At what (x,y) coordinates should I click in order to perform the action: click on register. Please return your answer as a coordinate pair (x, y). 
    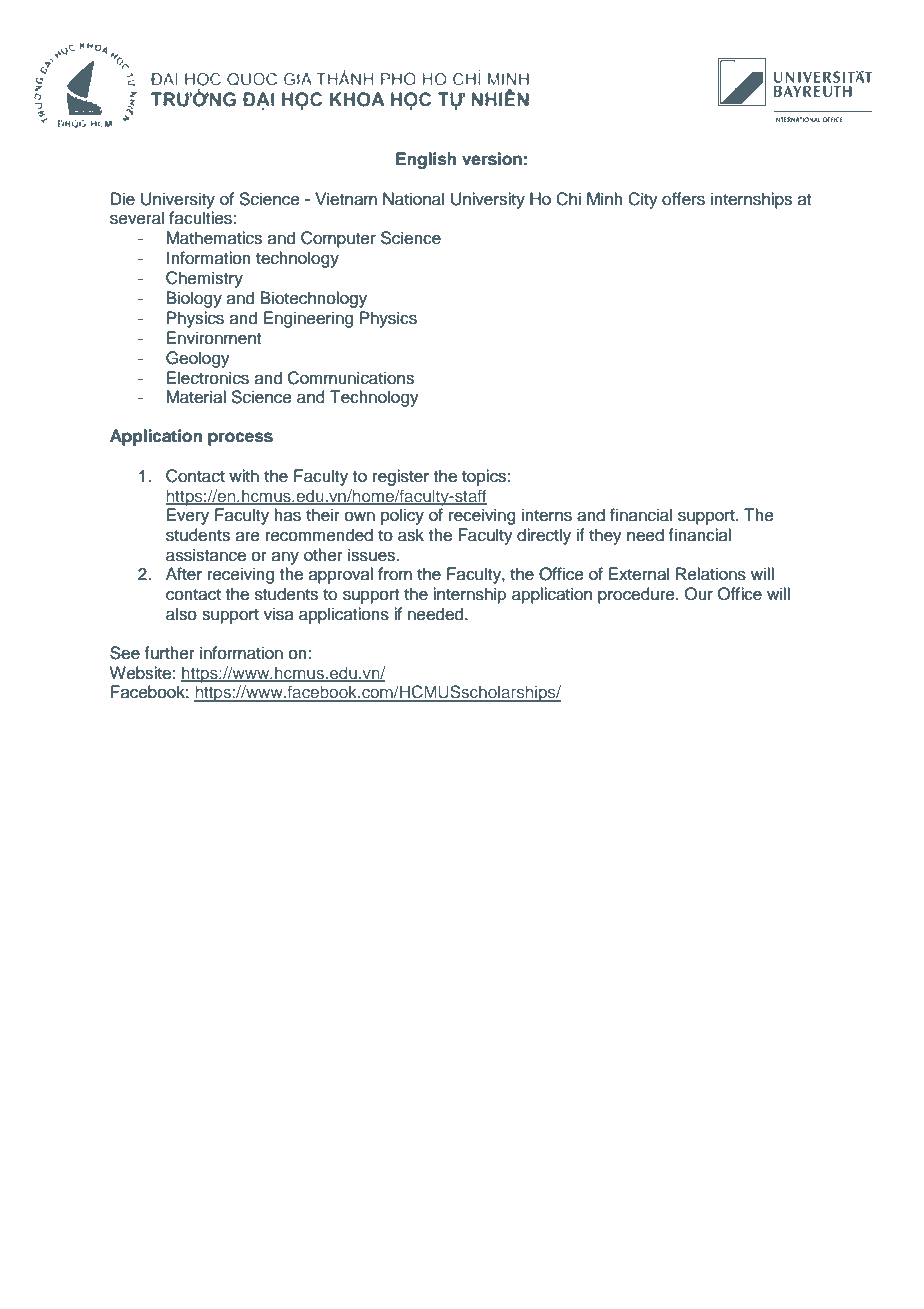
    Looking at the image, I should click on (401, 477).
